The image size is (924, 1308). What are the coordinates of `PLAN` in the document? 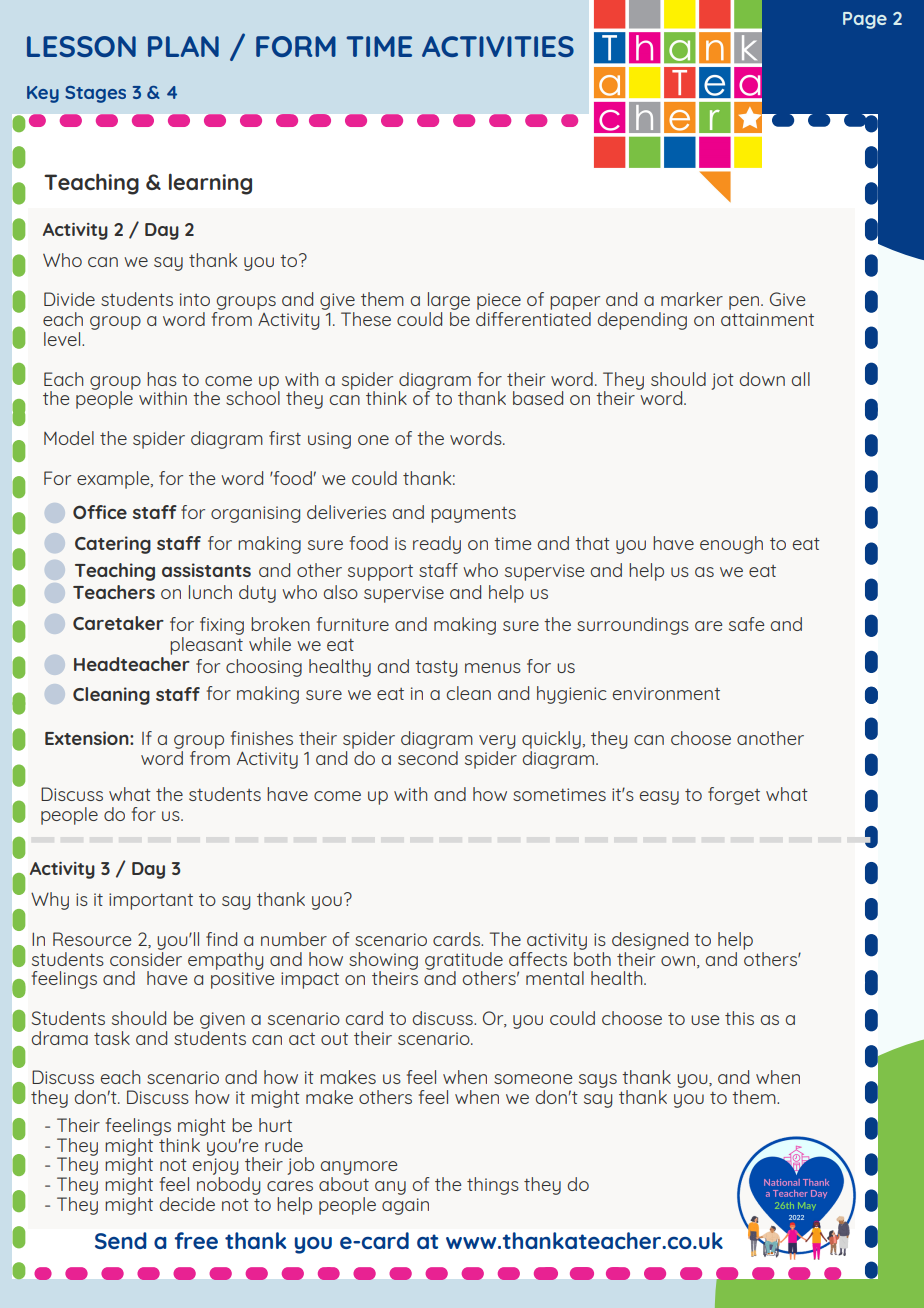 It's located at (183, 46).
